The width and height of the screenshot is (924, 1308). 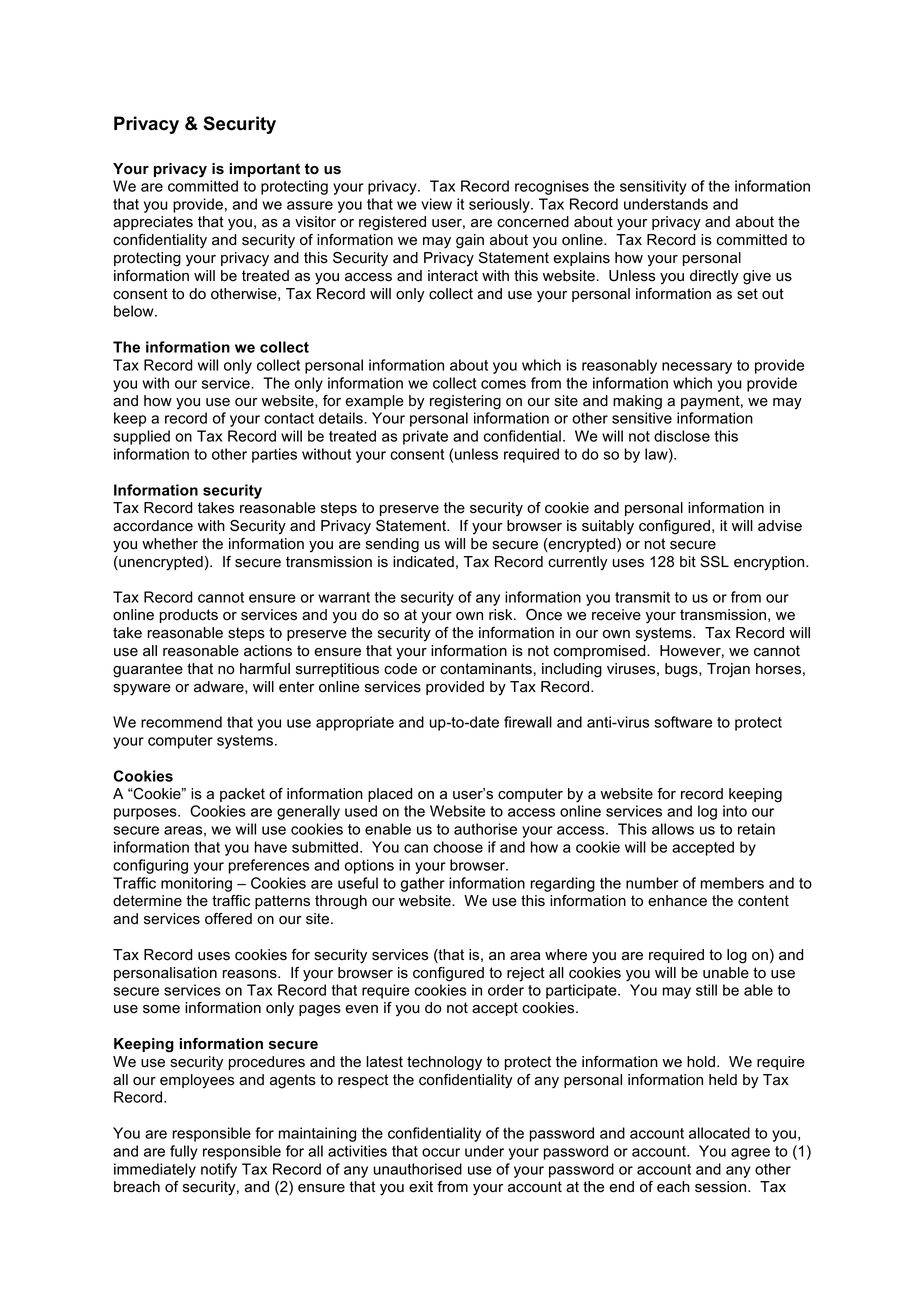 What do you see at coordinates (219, 1170) in the screenshot?
I see `notify` at bounding box center [219, 1170].
